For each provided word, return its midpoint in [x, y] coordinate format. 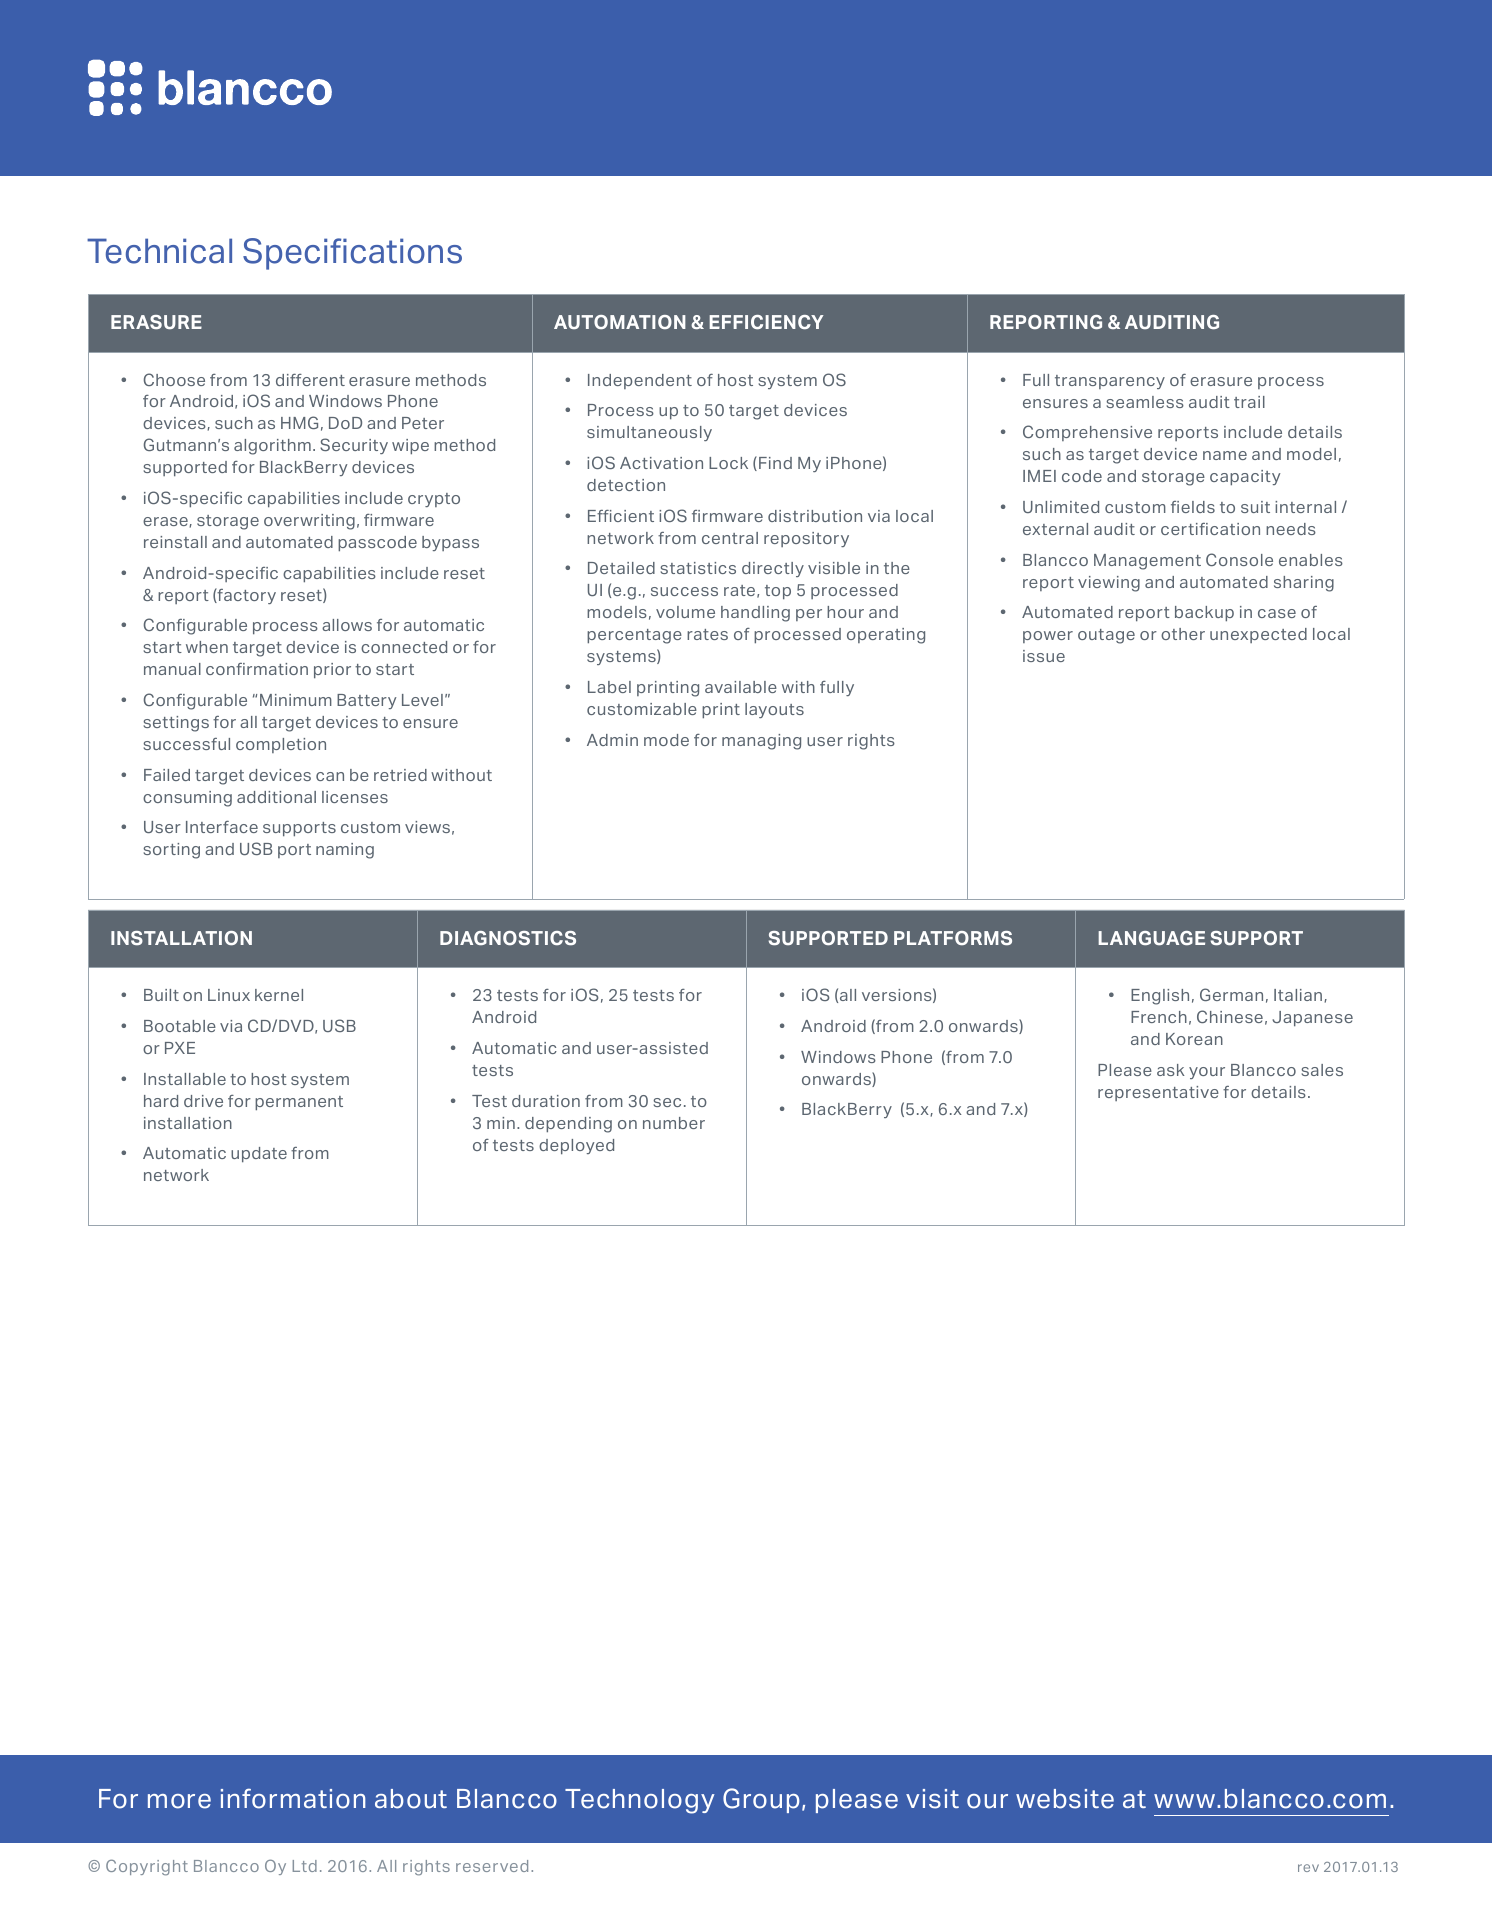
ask [1171, 1070]
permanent [299, 1103]
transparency [1110, 382]
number [674, 1123]
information [293, 1798]
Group [761, 1800]
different [310, 380]
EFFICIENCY [766, 322]
